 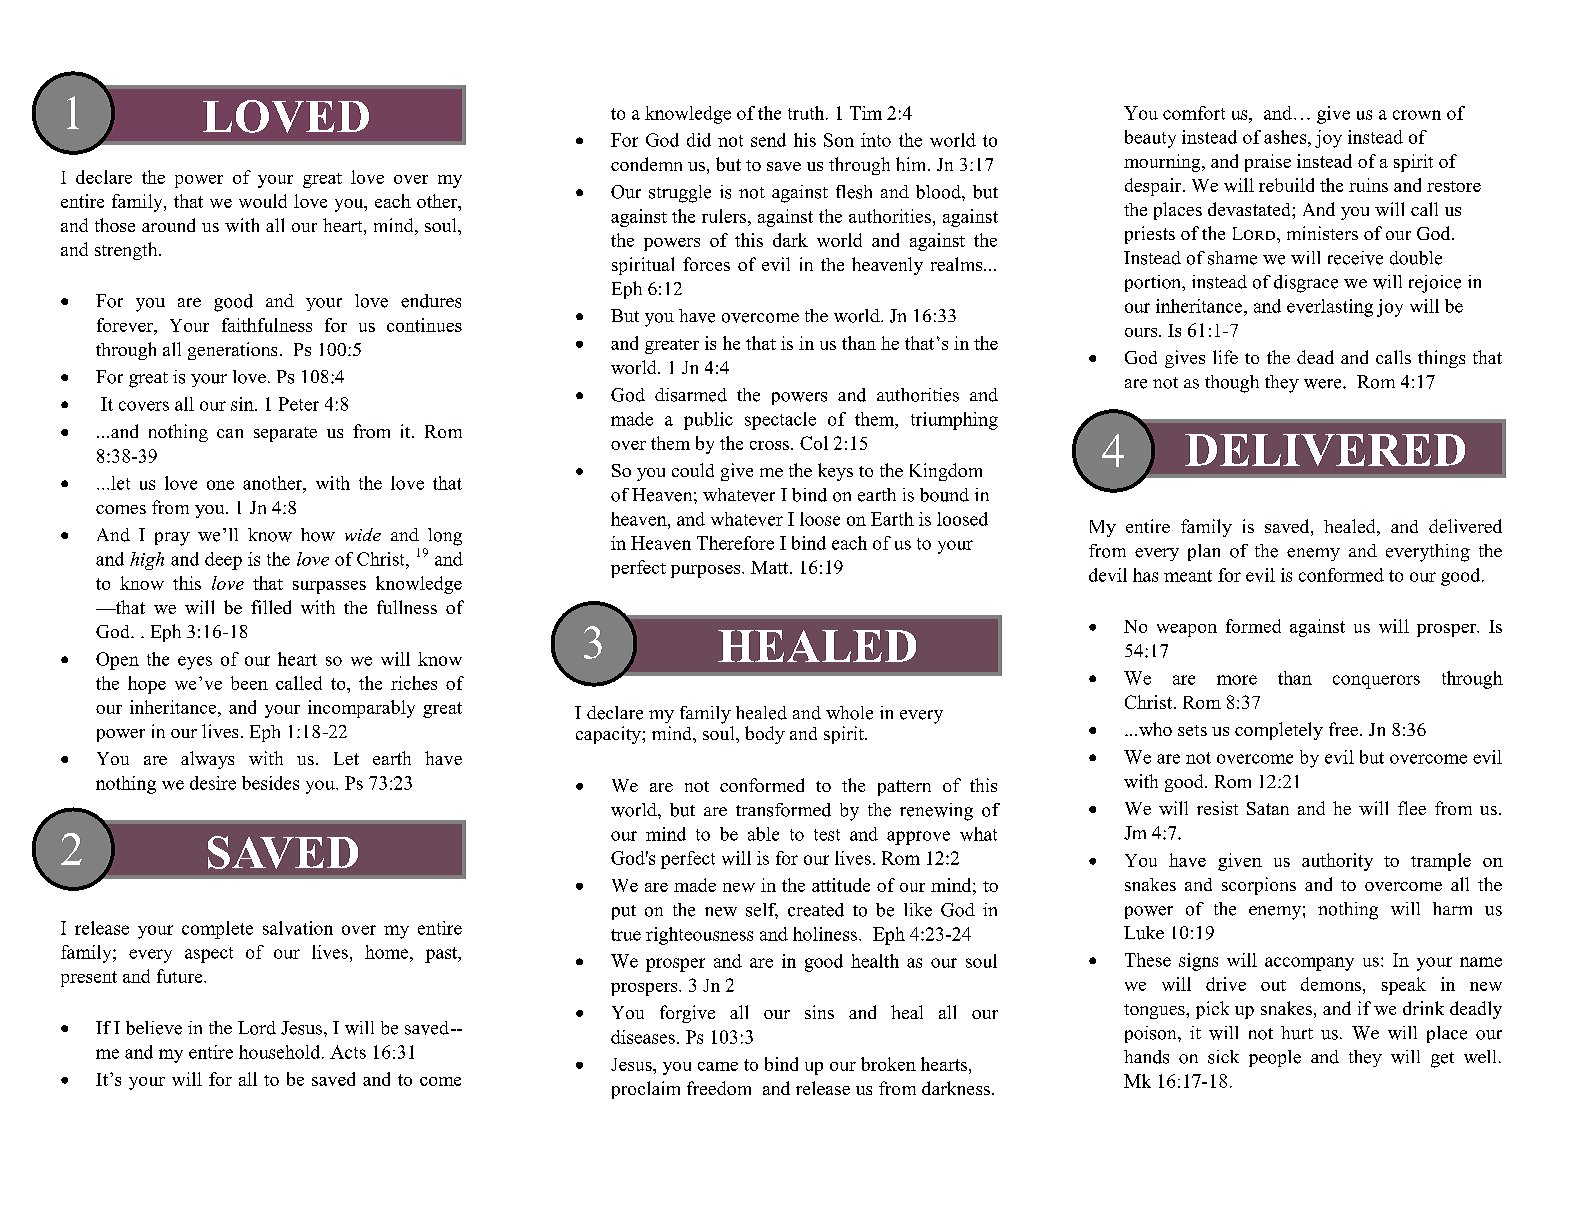 What do you see at coordinates (232, 351) in the page?
I see `generations` at bounding box center [232, 351].
